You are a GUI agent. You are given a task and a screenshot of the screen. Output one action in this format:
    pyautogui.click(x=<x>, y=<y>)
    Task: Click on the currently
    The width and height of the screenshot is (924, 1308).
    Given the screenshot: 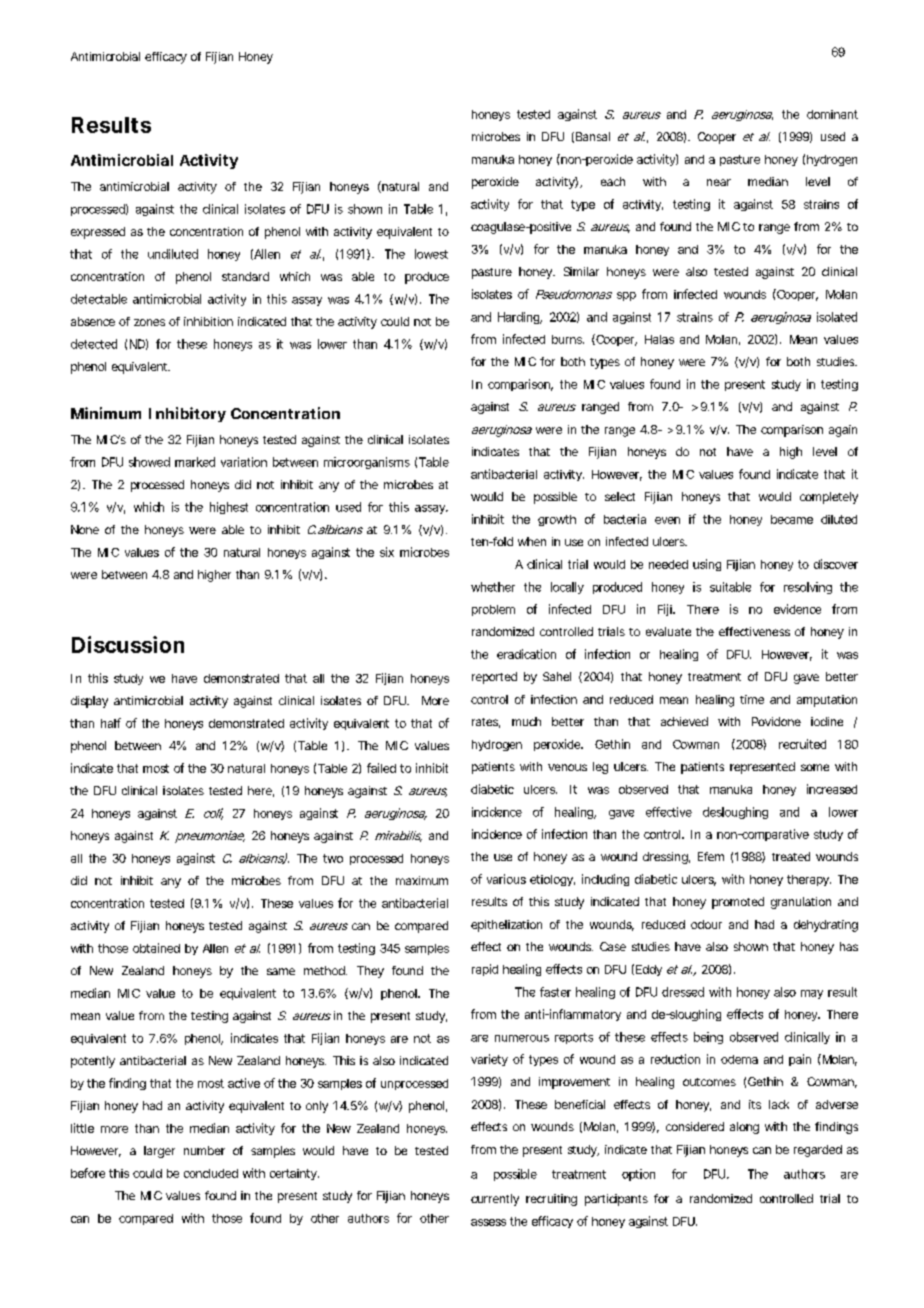 What is the action you would take?
    pyautogui.click(x=495, y=1200)
